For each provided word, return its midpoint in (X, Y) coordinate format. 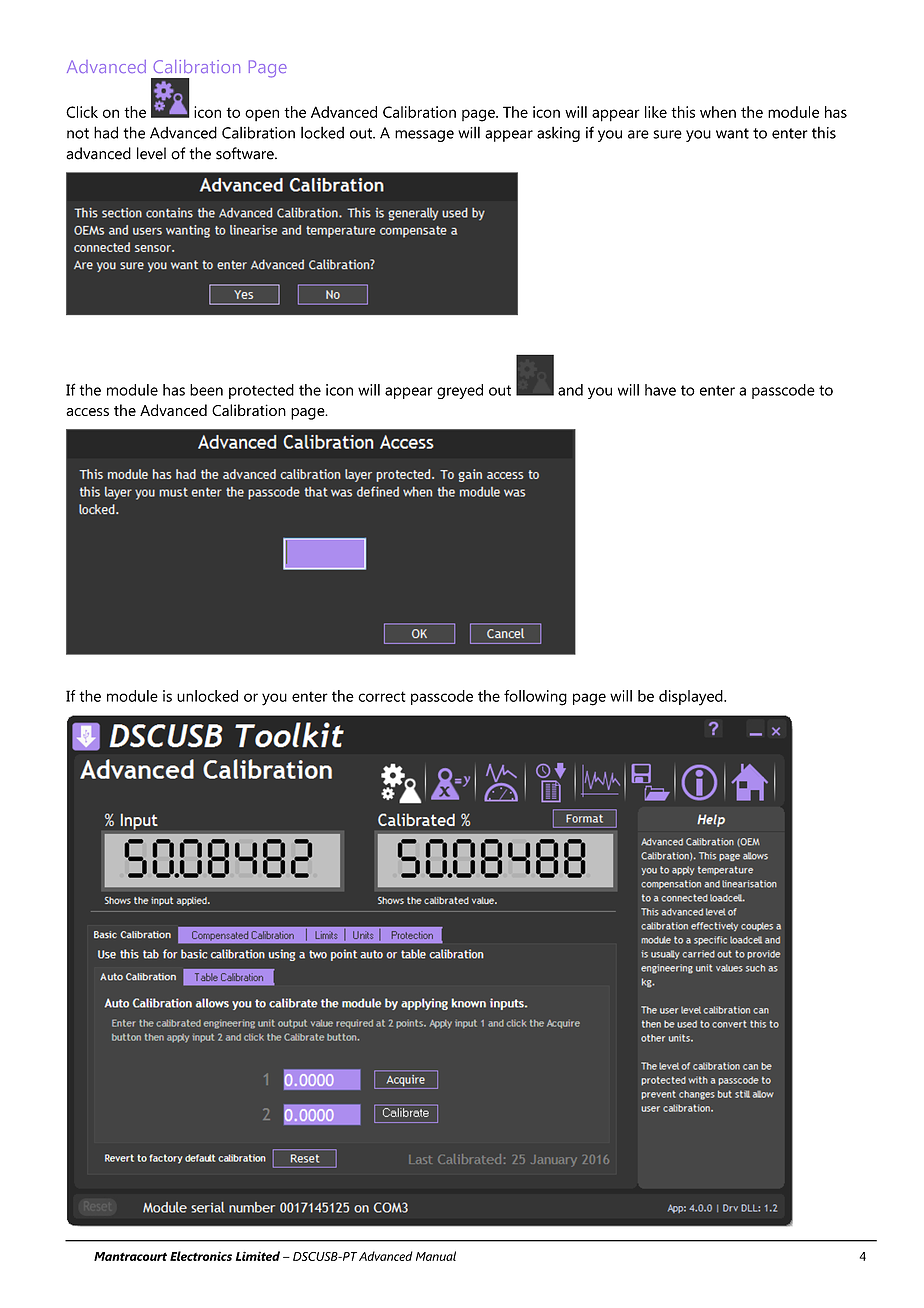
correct (382, 696)
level (151, 153)
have (660, 390)
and (570, 390)
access (87, 412)
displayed (692, 698)
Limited (258, 1256)
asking (558, 134)
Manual (436, 1256)
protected (261, 391)
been (206, 390)
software (246, 153)
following (535, 698)
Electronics (201, 1256)
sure (667, 134)
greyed (460, 391)
